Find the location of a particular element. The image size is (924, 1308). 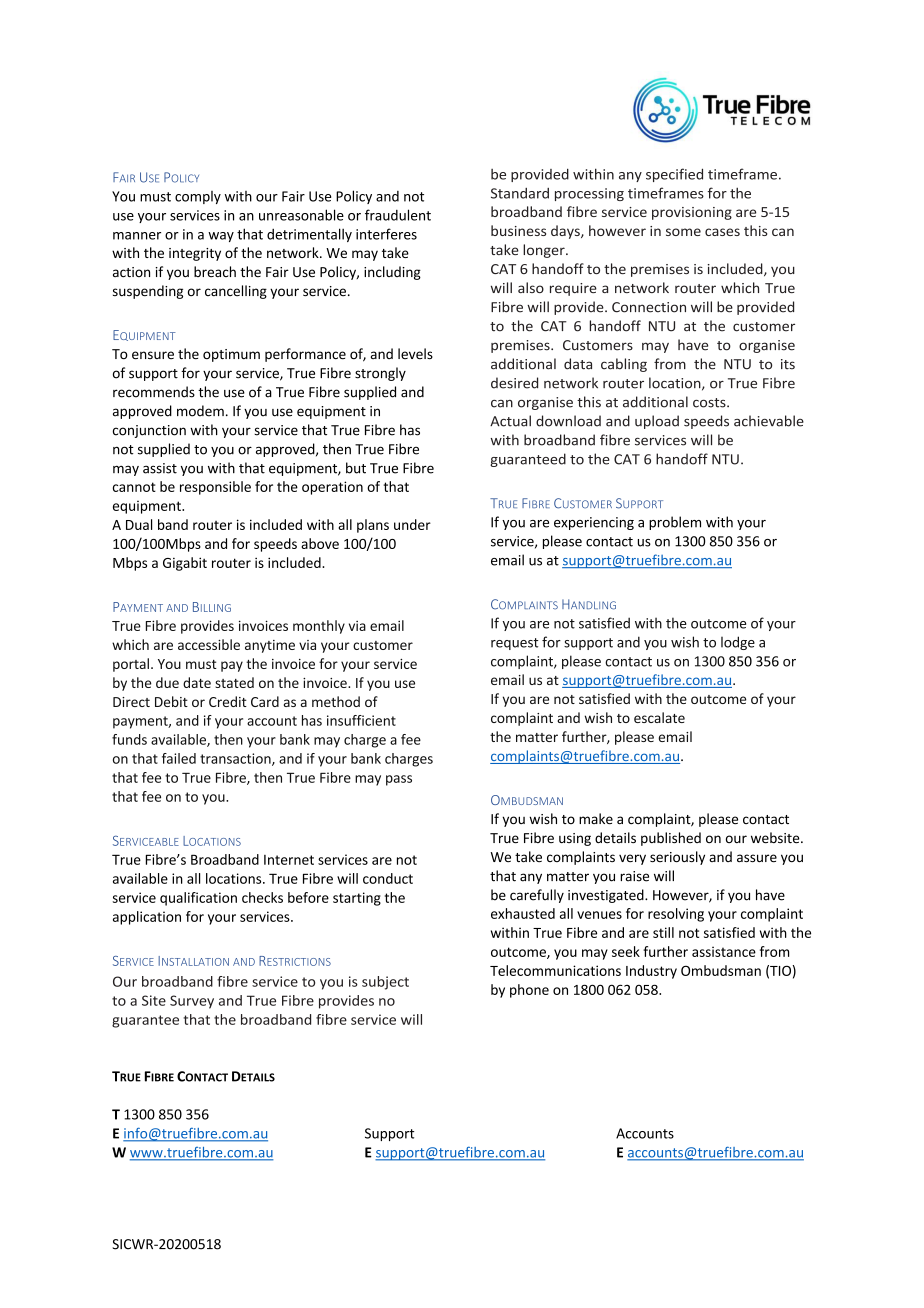

Standard is located at coordinates (520, 193).
